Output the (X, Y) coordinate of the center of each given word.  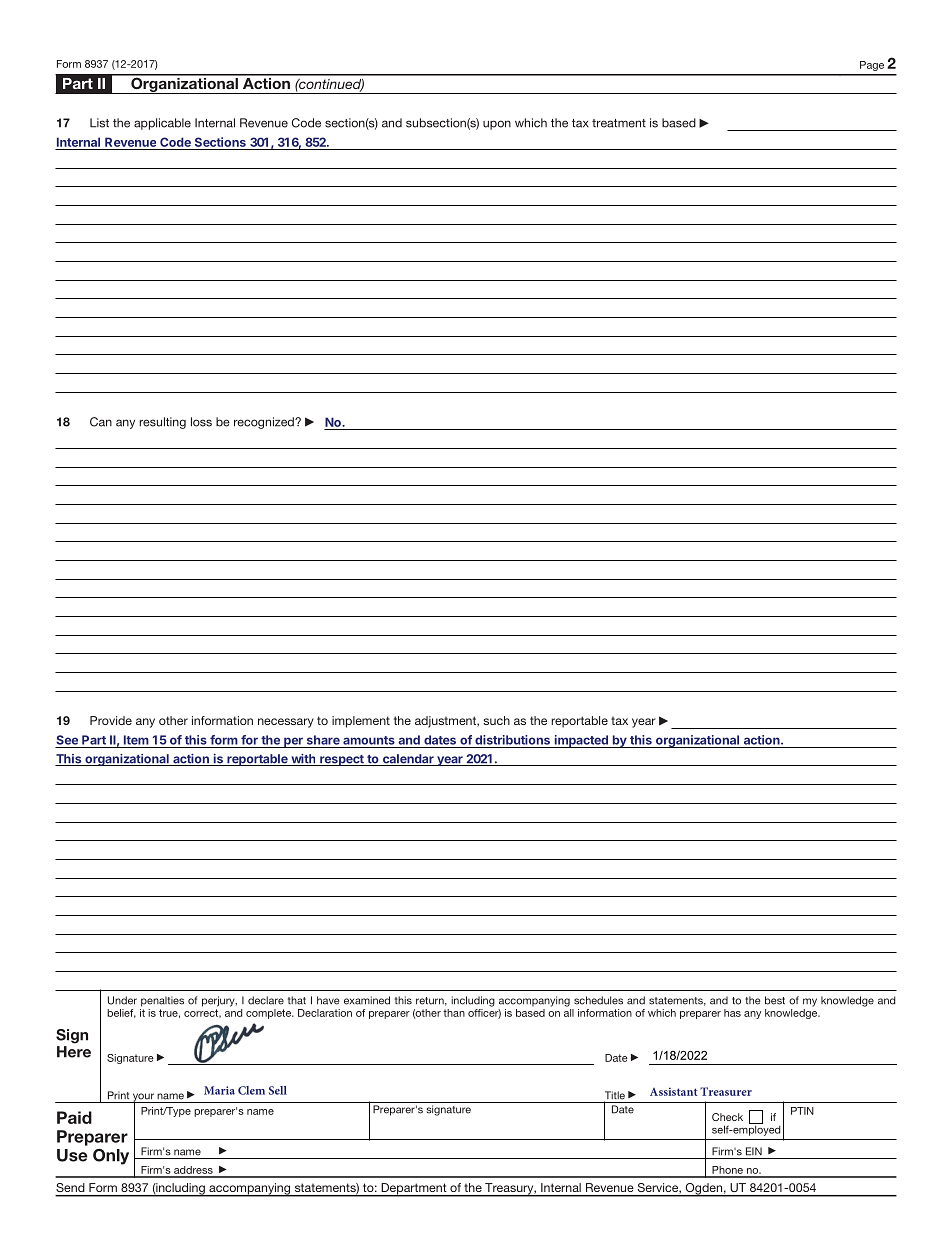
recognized (265, 423)
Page (872, 66)
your (143, 1098)
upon (497, 125)
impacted (581, 741)
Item (136, 740)
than (454, 1013)
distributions (512, 740)
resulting (162, 423)
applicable (162, 124)
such (496, 720)
